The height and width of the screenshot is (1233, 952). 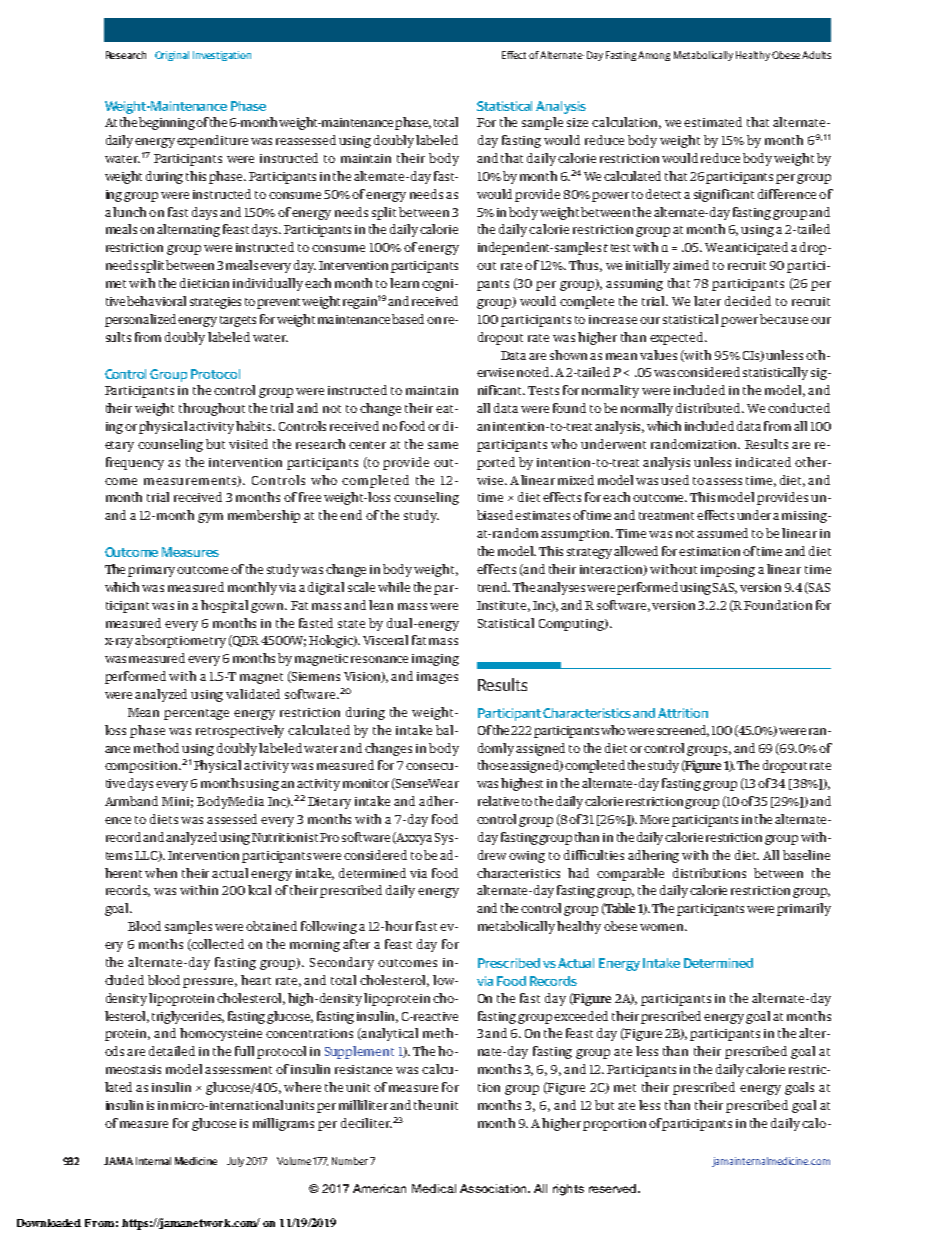 I want to click on July, so click(x=235, y=1162).
